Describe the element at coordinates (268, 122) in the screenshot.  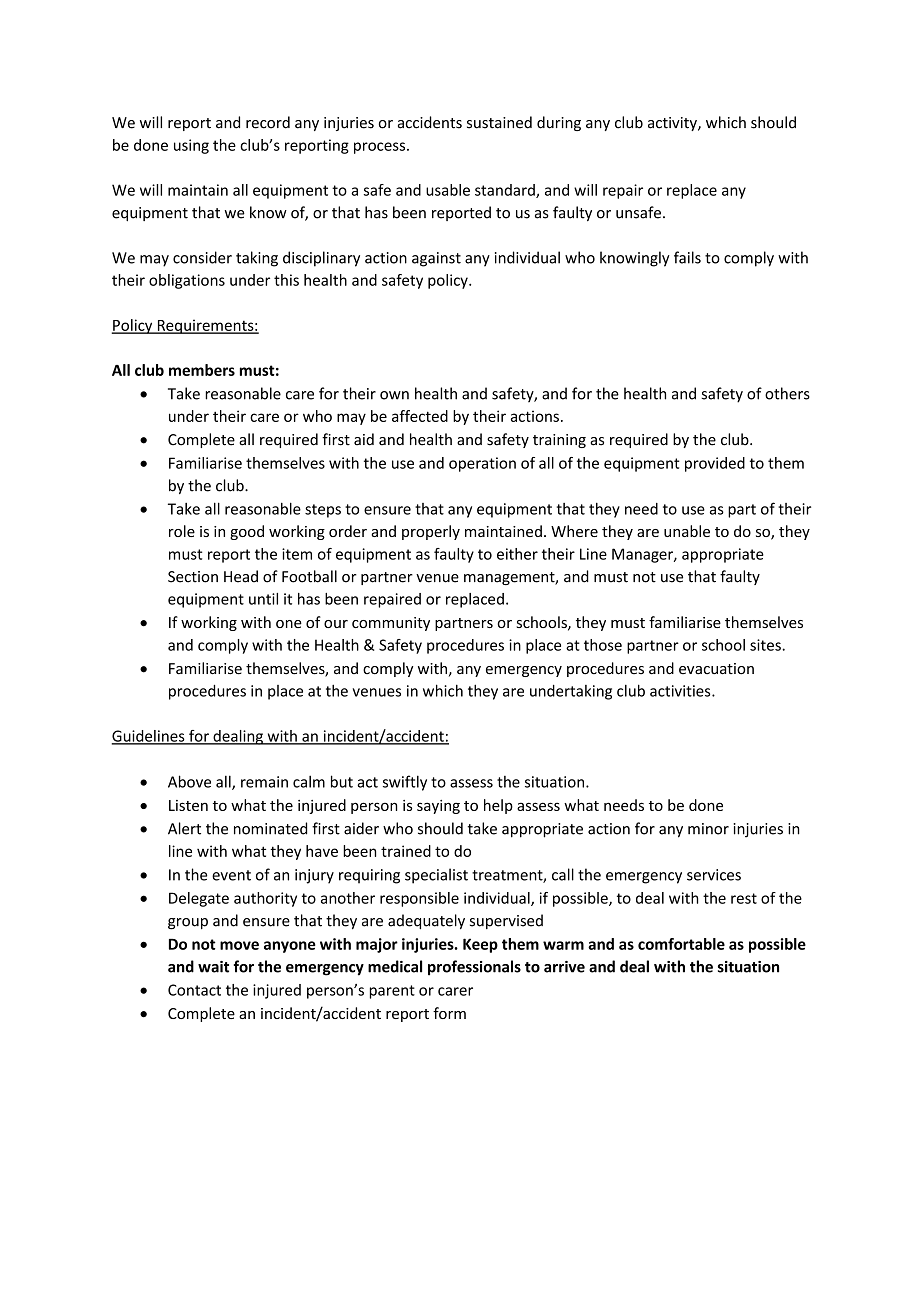
I see `record` at that location.
